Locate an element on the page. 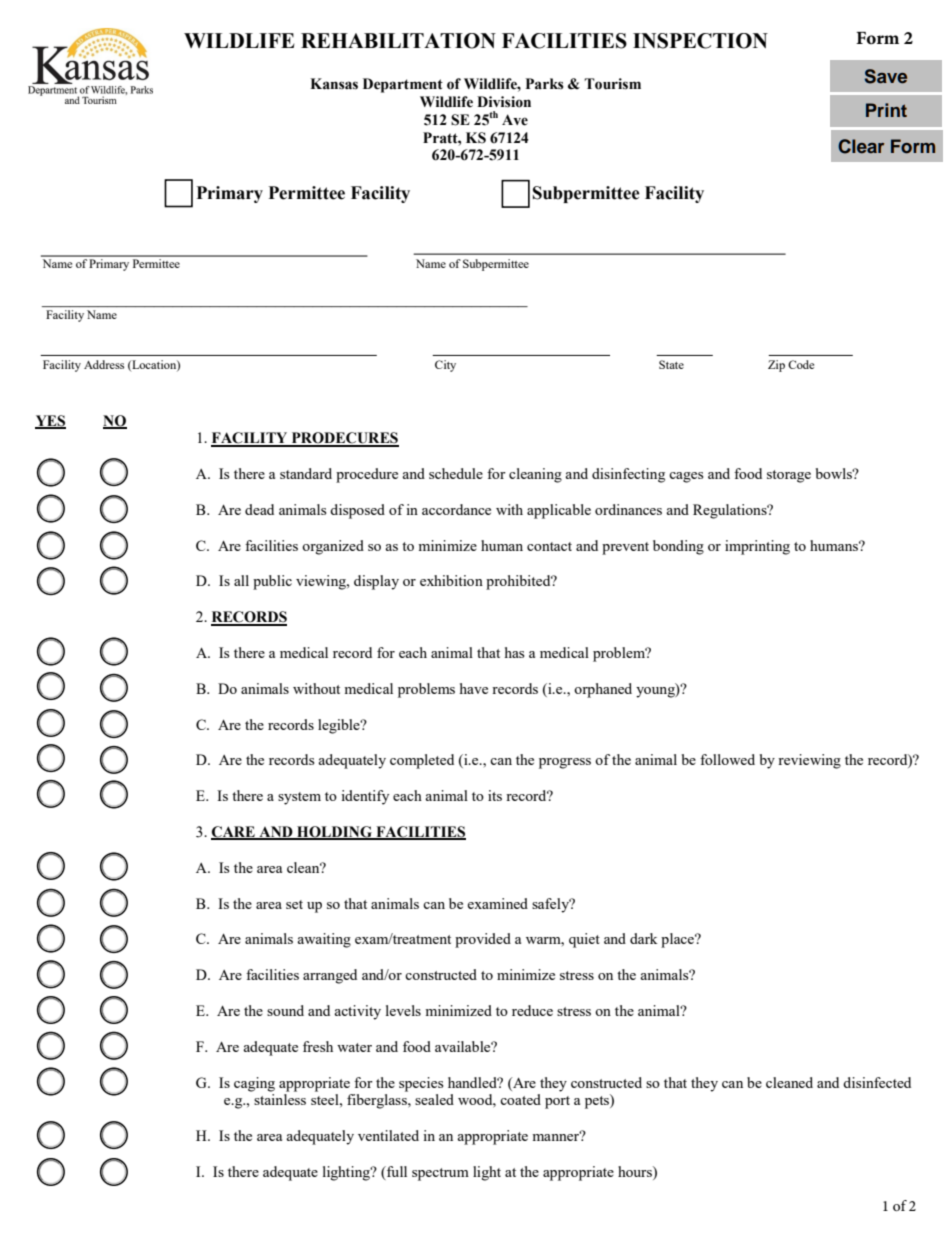  spectrum is located at coordinates (440, 1174).
